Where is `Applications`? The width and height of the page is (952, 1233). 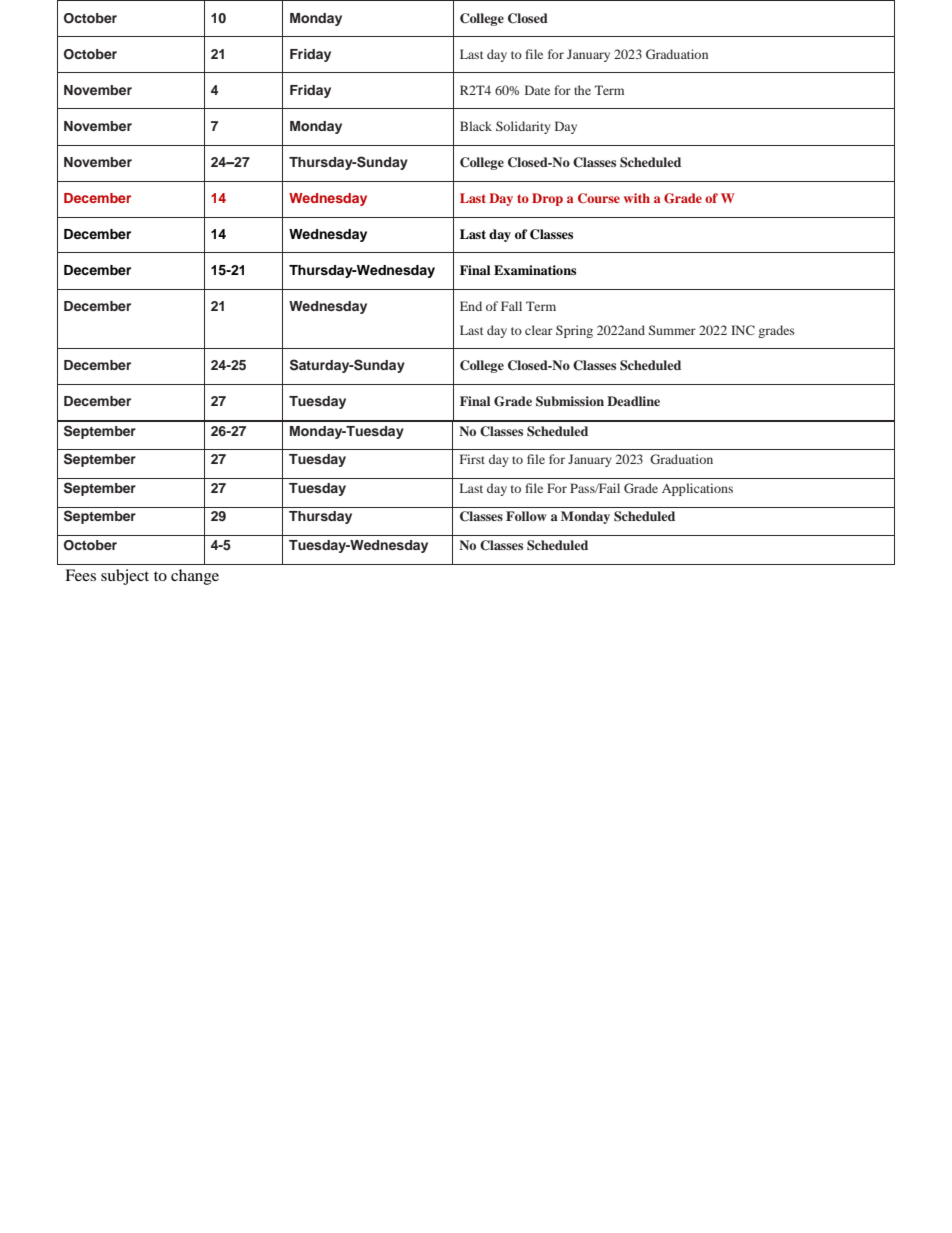 Applications is located at coordinates (697, 489).
